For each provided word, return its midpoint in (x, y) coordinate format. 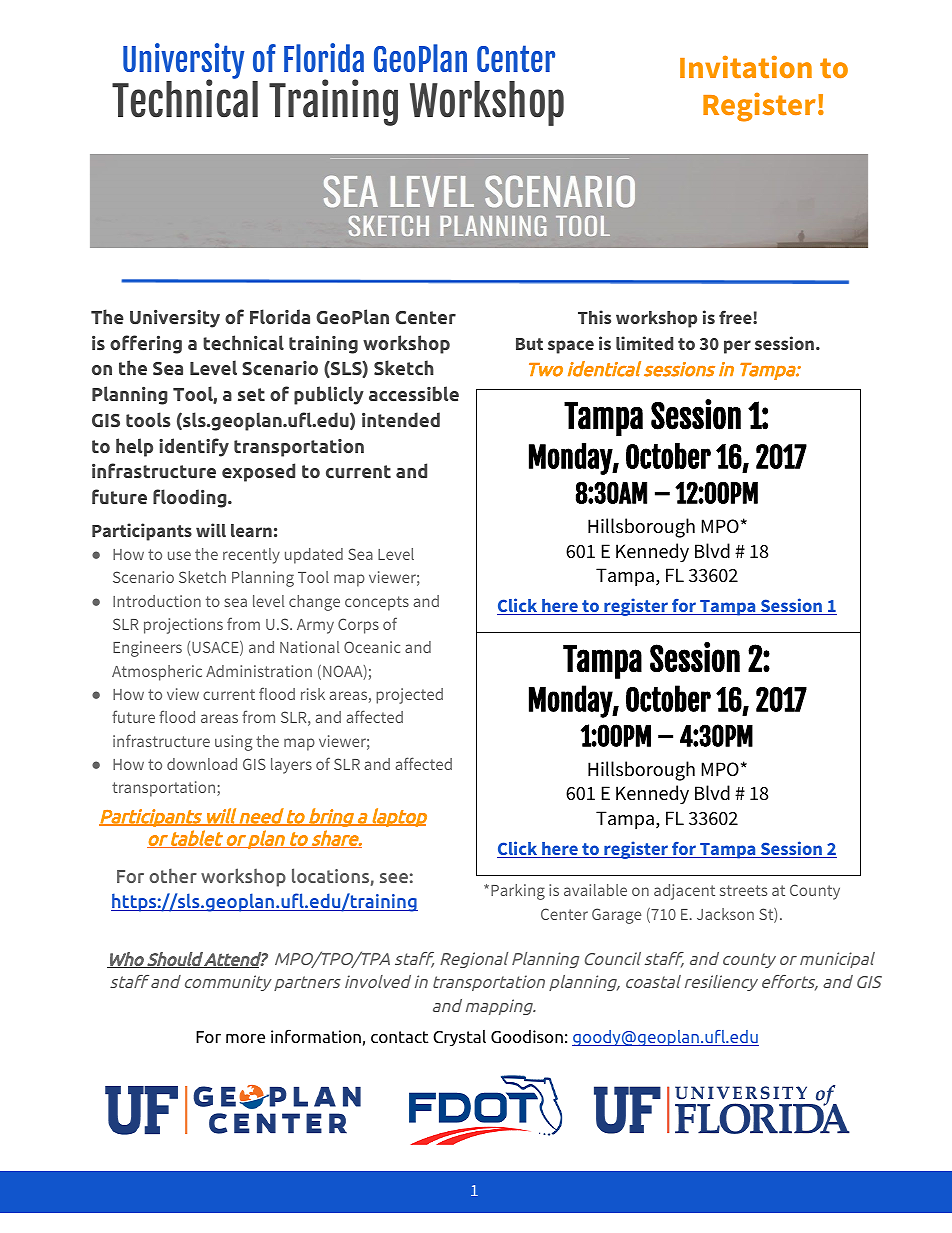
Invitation (746, 66)
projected (409, 696)
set (251, 394)
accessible (414, 393)
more (245, 1038)
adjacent (684, 892)
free (736, 317)
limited (644, 343)
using (233, 743)
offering (146, 344)
